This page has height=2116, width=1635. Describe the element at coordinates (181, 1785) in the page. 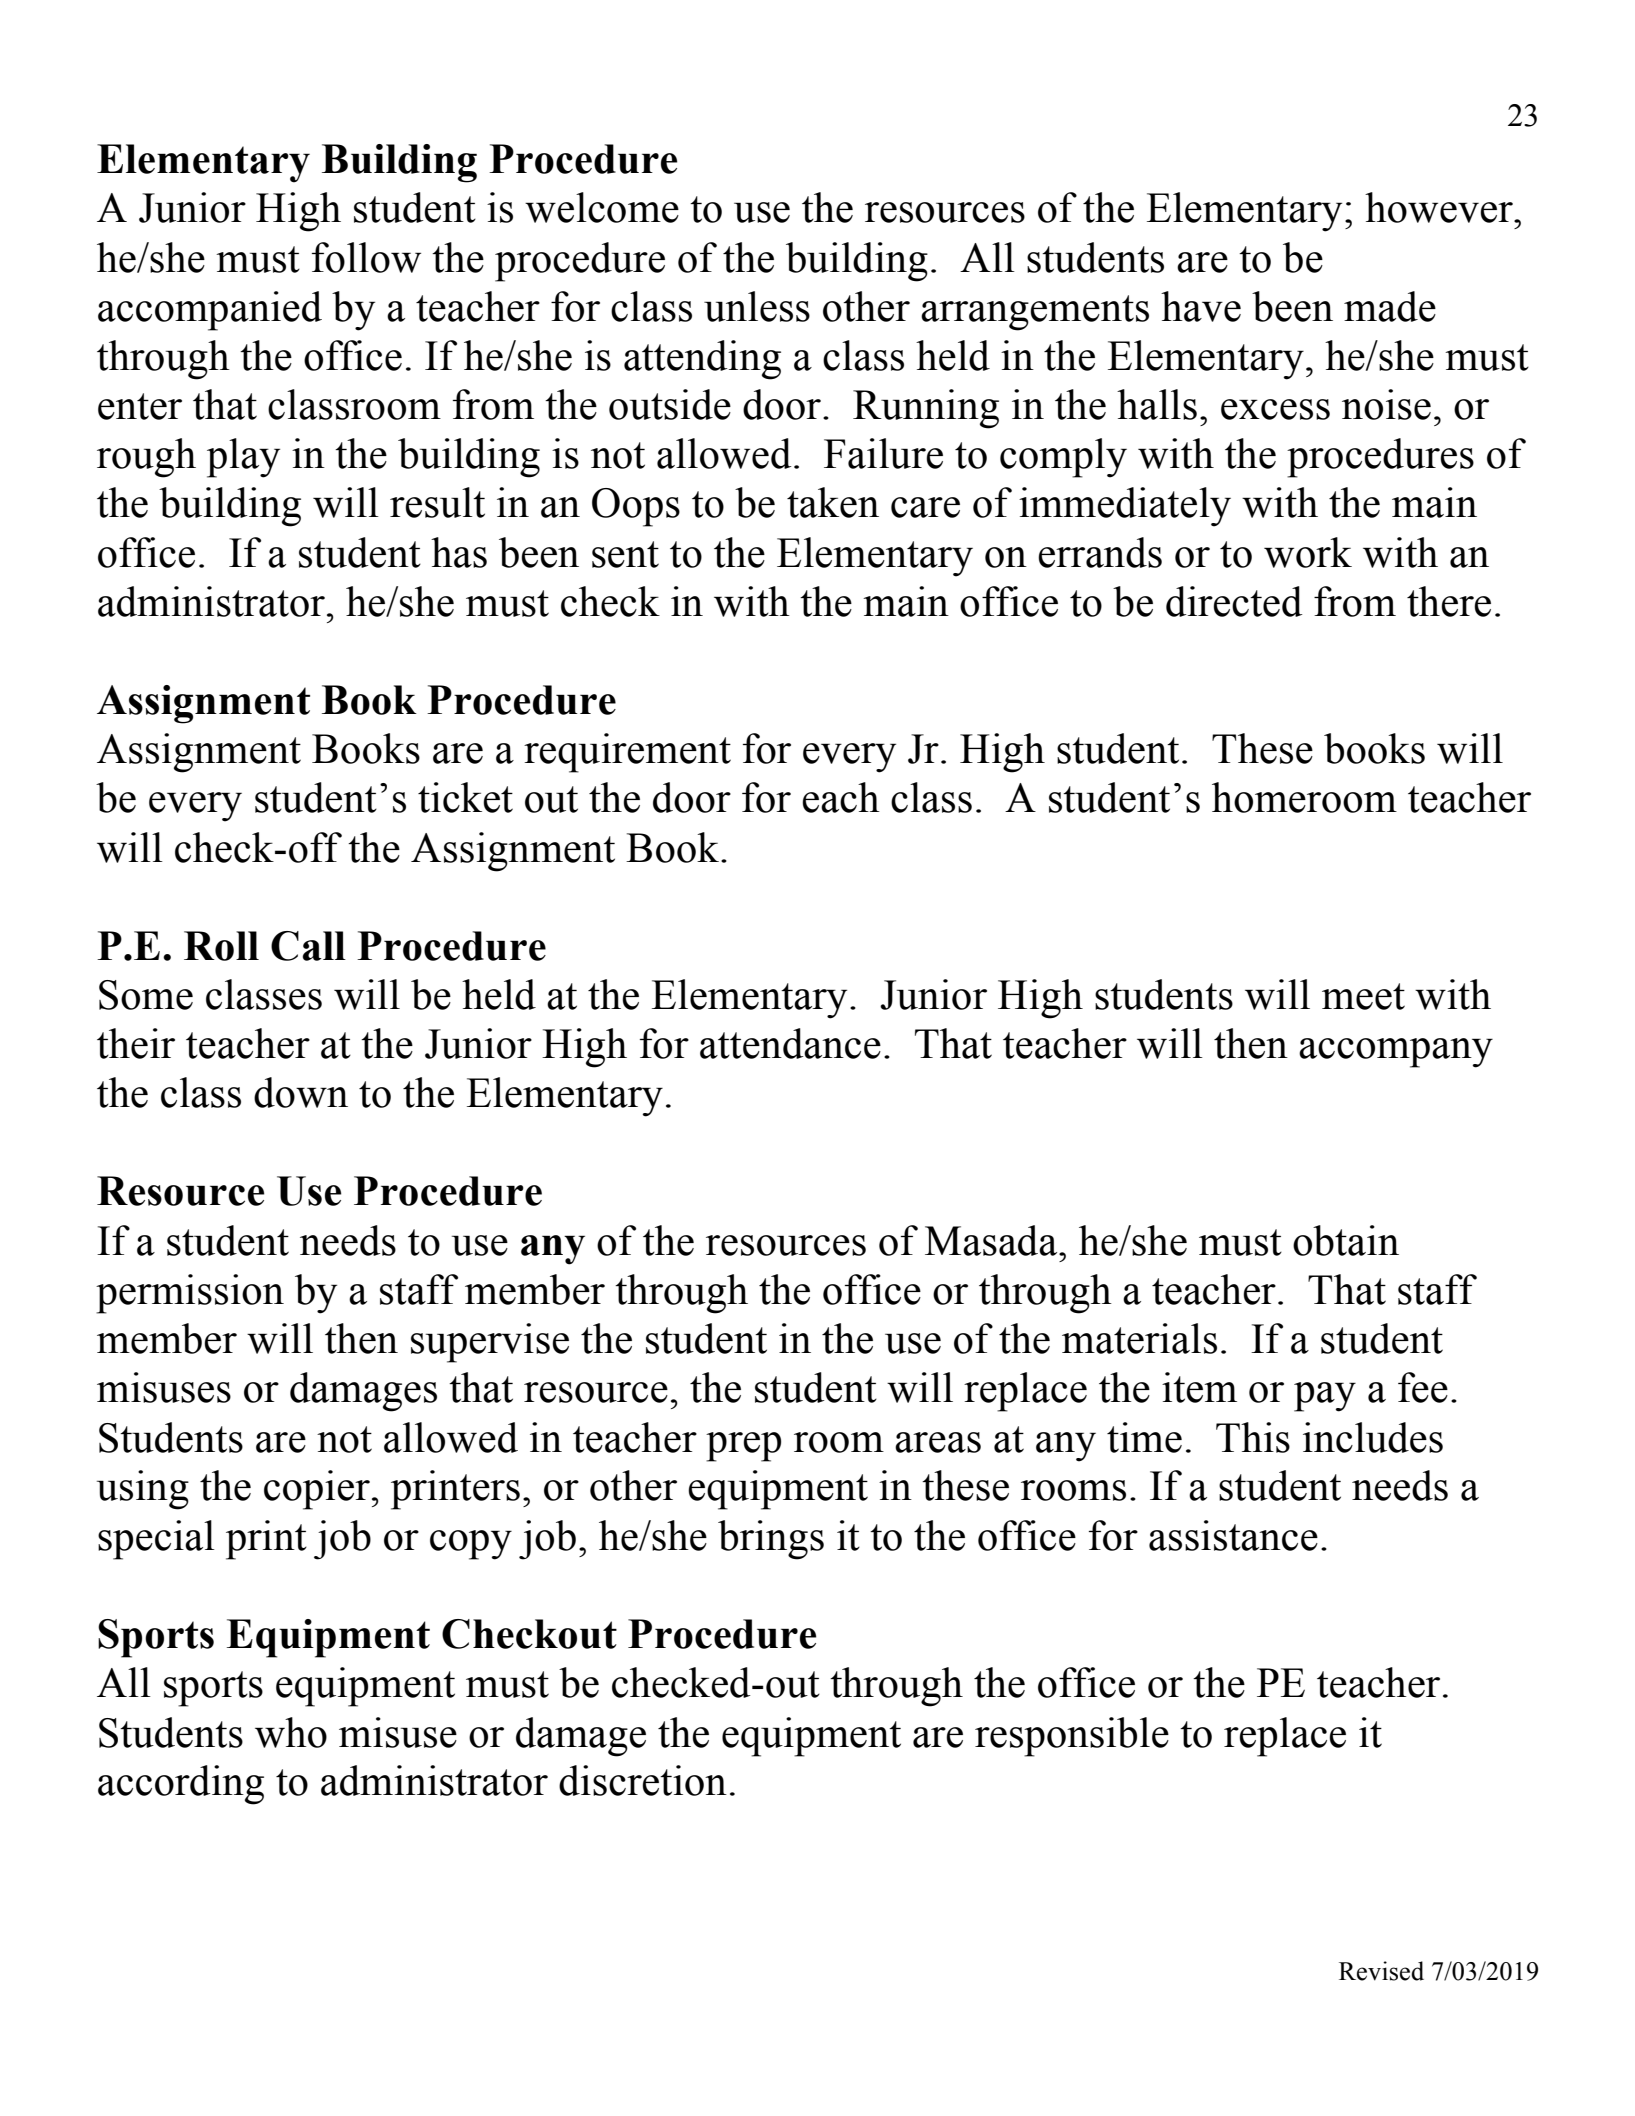

I see `according` at that location.
